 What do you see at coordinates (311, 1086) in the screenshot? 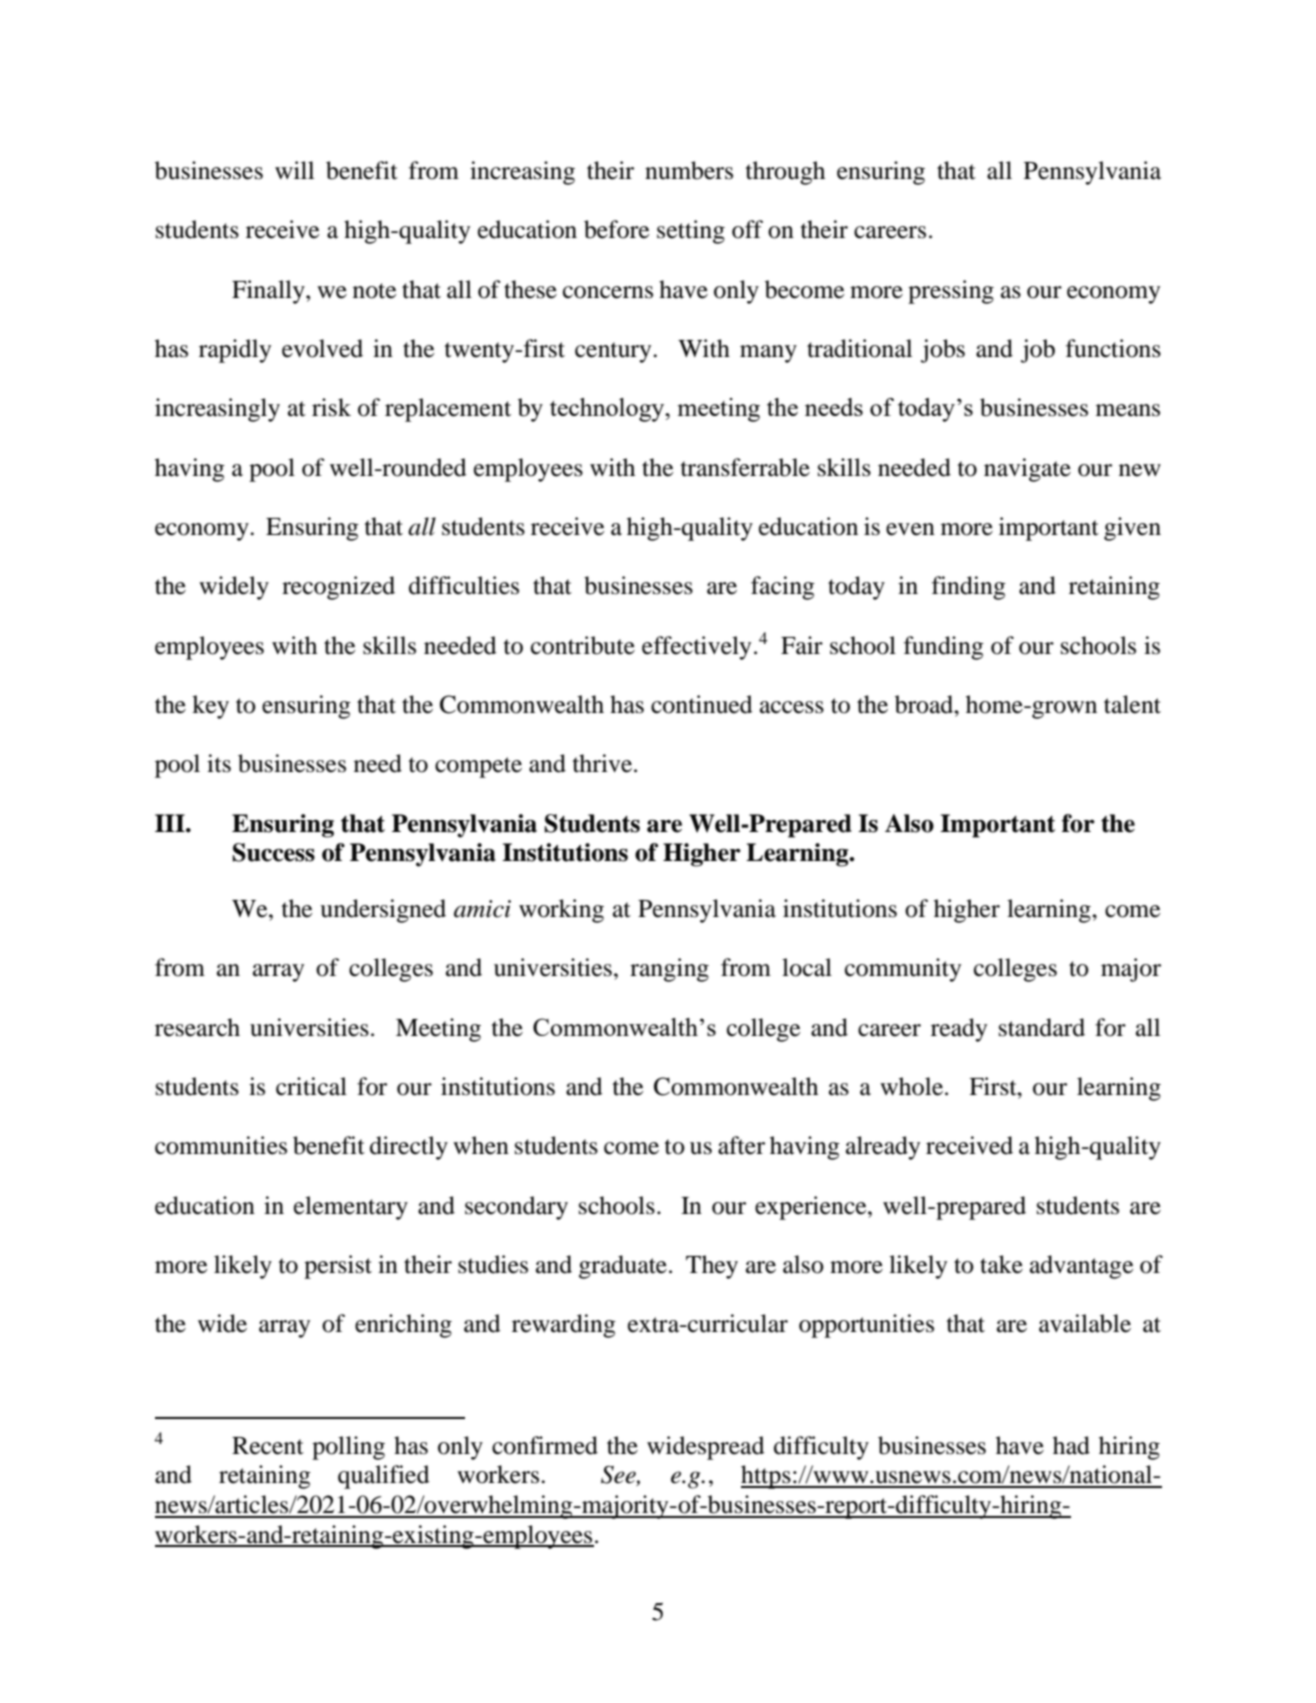
I see `critical` at bounding box center [311, 1086].
